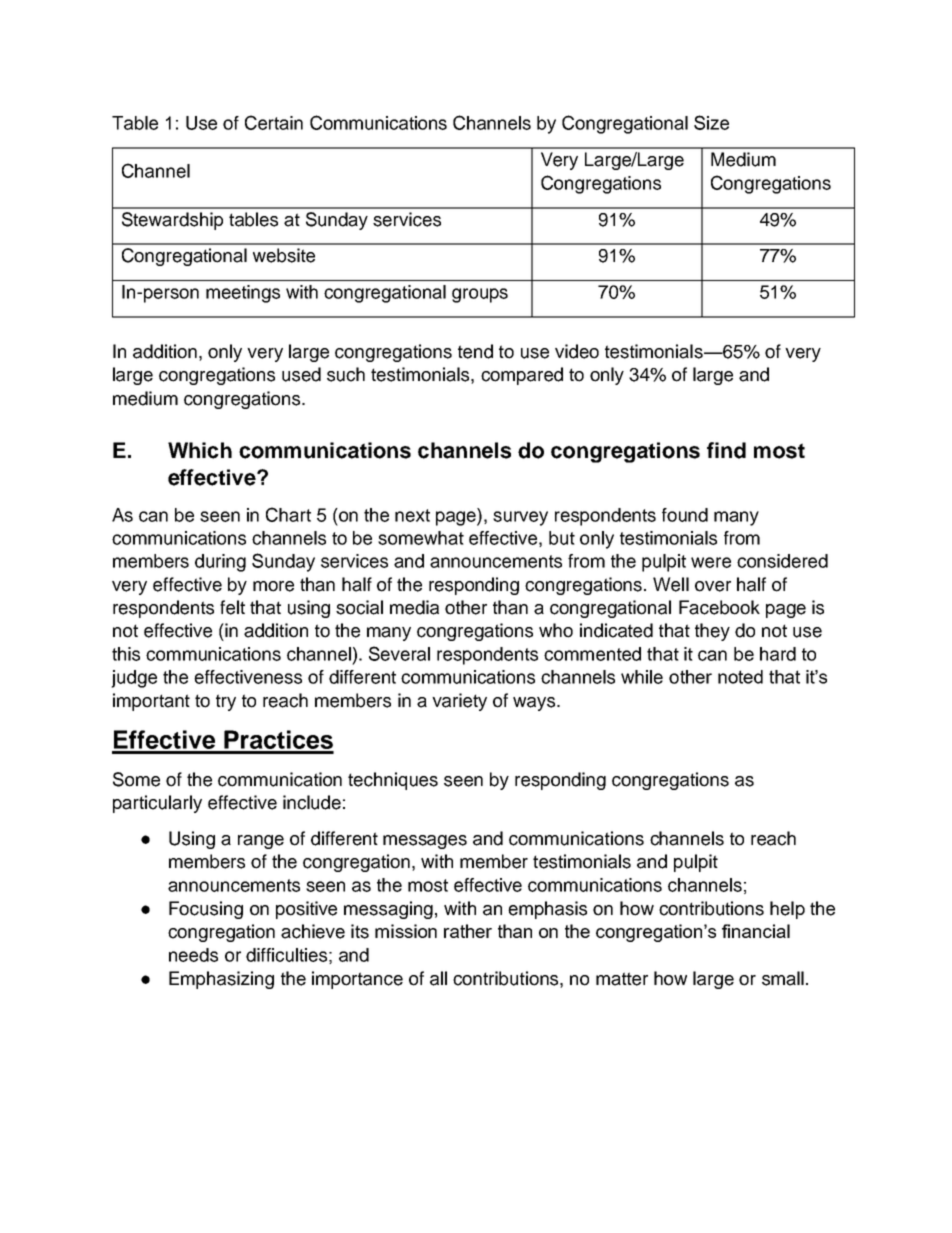  What do you see at coordinates (274, 122) in the screenshot?
I see `Certain` at bounding box center [274, 122].
